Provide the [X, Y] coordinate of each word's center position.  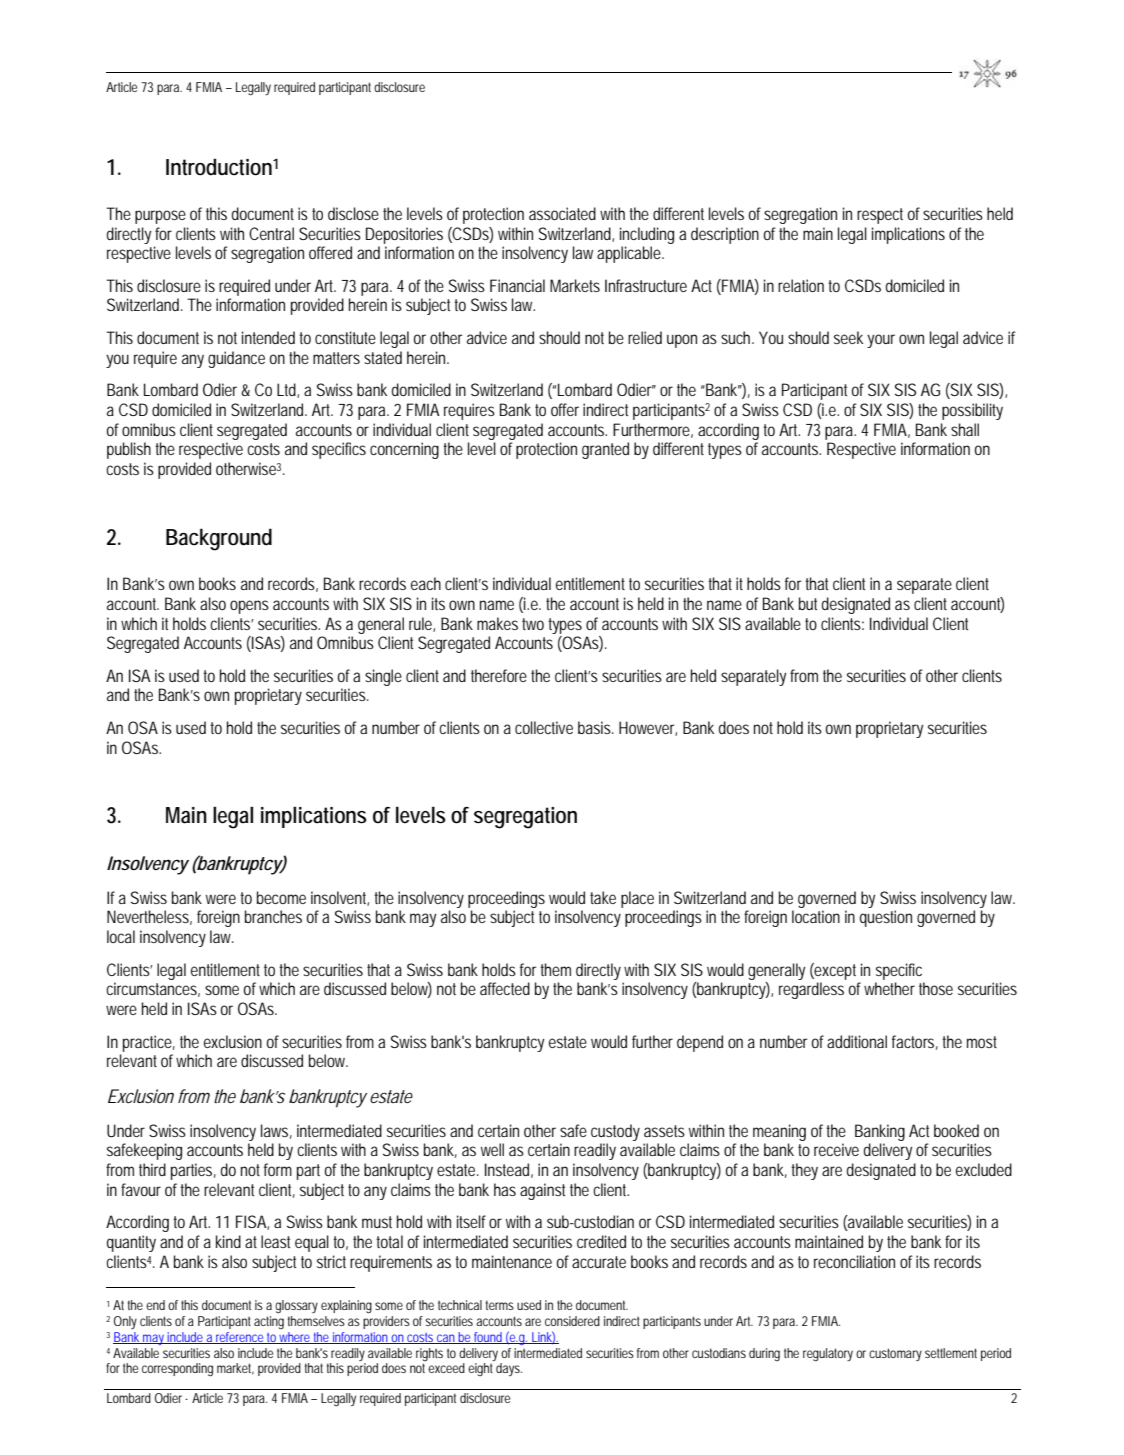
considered [572, 1321]
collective [544, 727]
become [281, 897]
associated [562, 213]
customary [895, 1354]
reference [240, 1338]
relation [801, 285]
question [886, 918]
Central [271, 233]
